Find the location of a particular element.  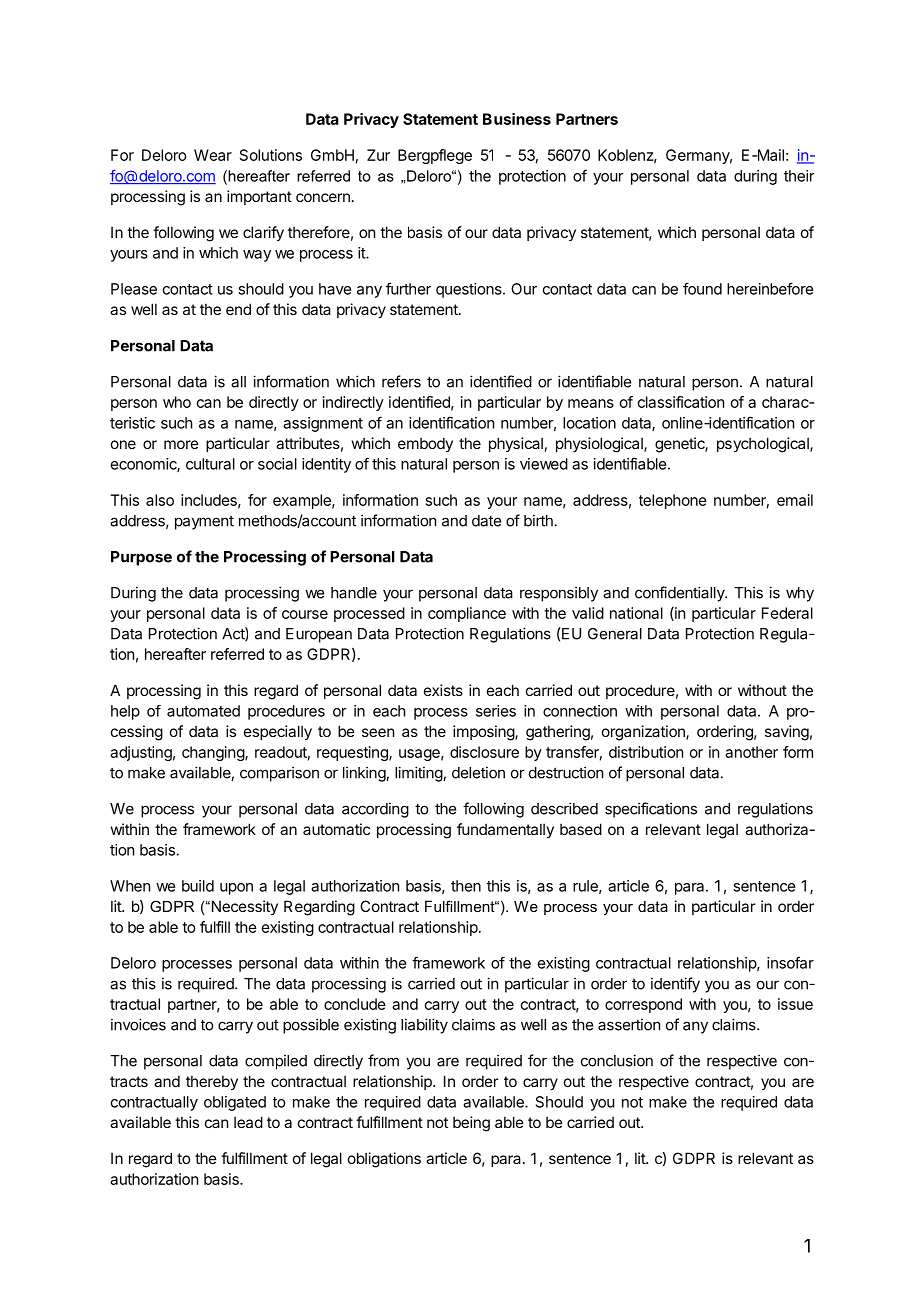

disclosure is located at coordinates (484, 752).
